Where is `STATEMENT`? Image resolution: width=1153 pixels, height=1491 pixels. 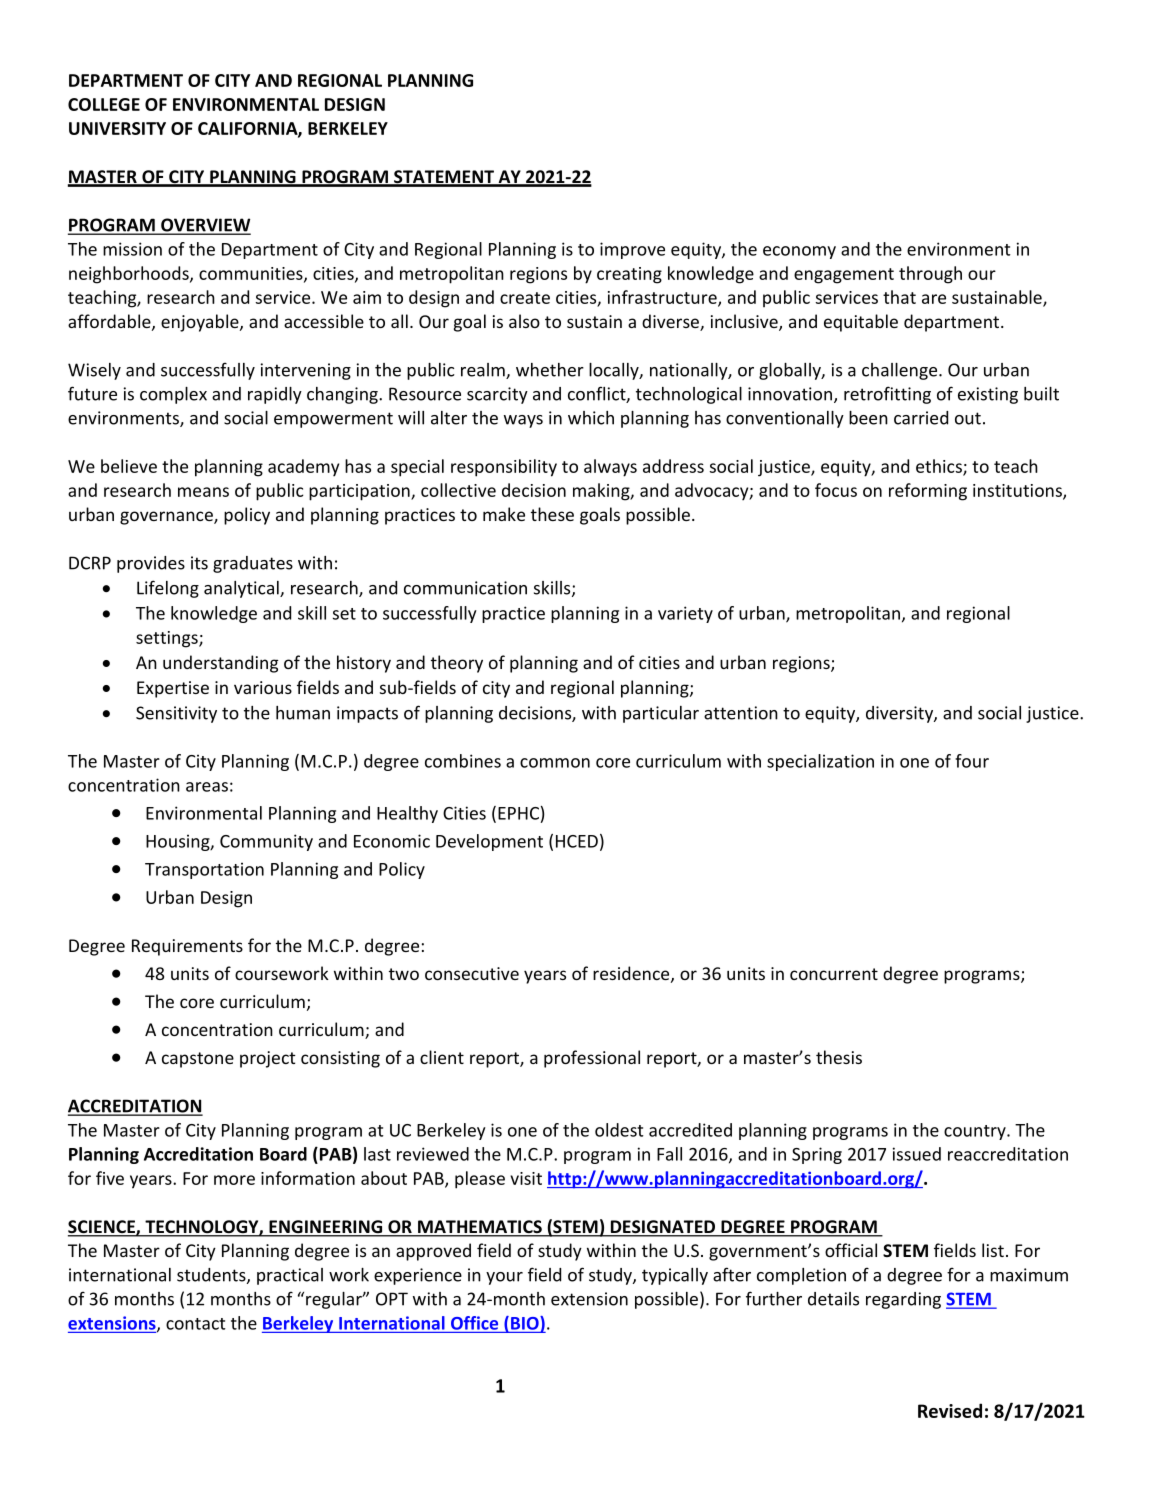
STATEMENT is located at coordinates (444, 178).
